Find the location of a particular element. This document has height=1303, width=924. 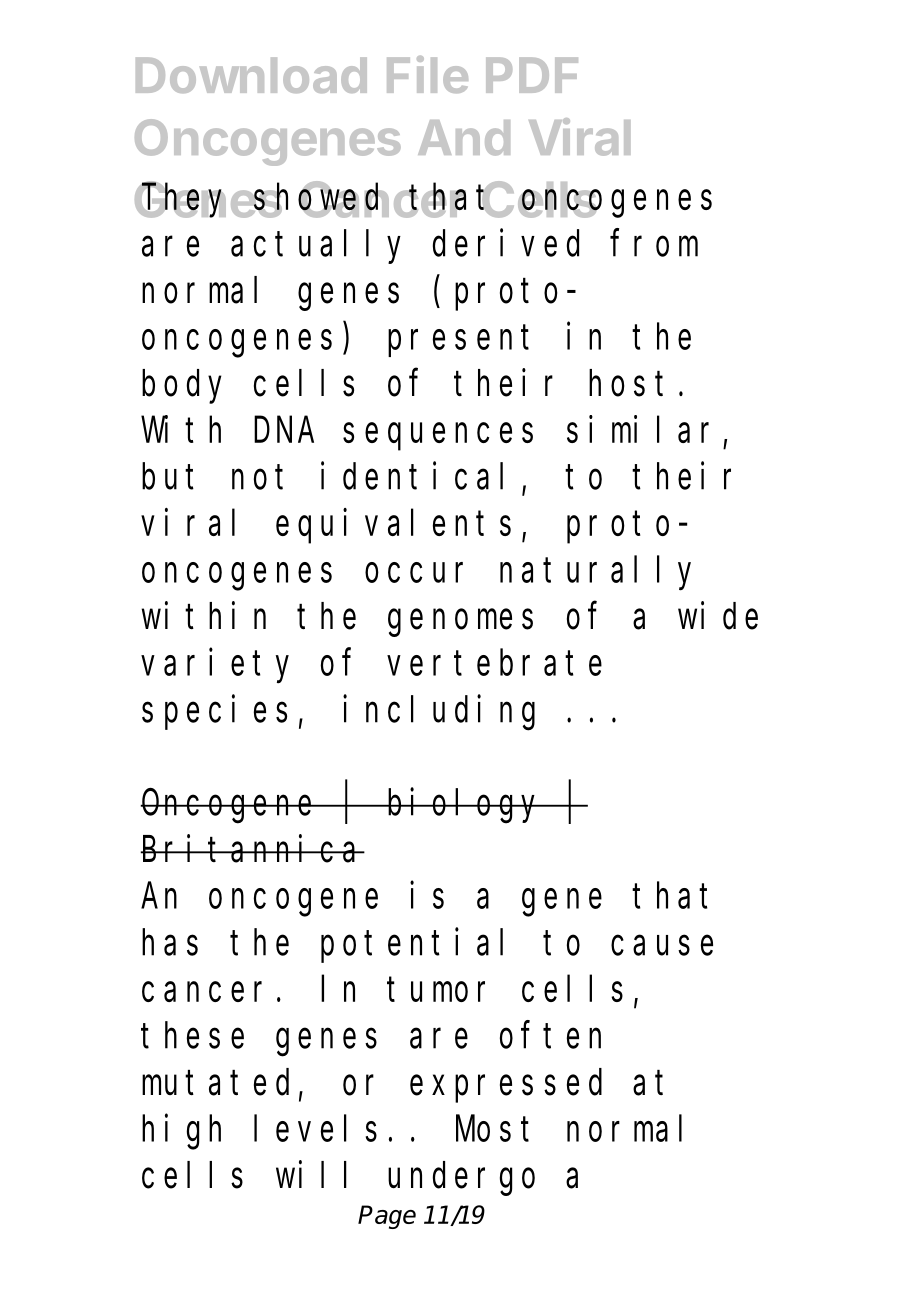

And is located at coordinates (464, 138).
